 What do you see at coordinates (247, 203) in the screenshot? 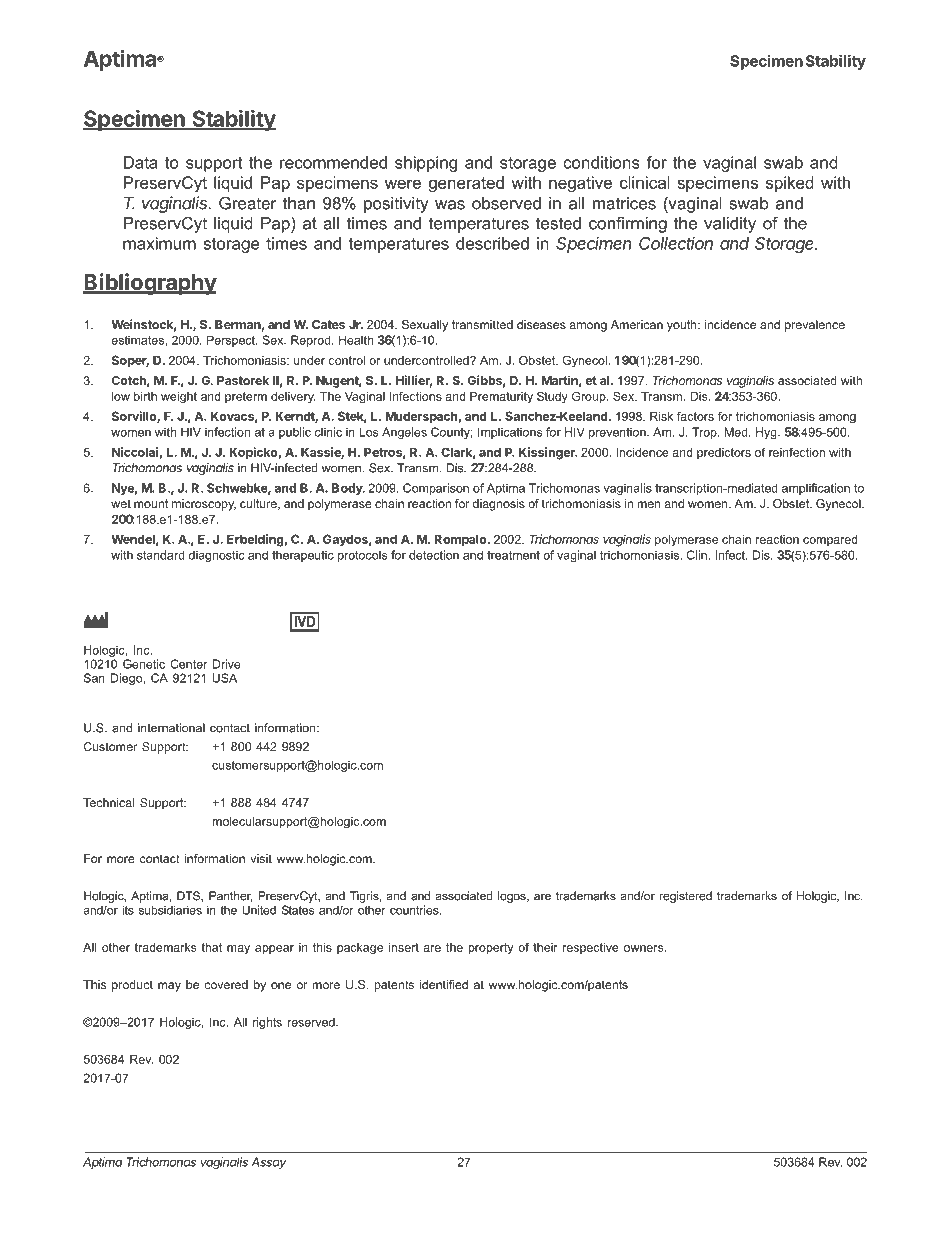
I see `Greater` at bounding box center [247, 203].
